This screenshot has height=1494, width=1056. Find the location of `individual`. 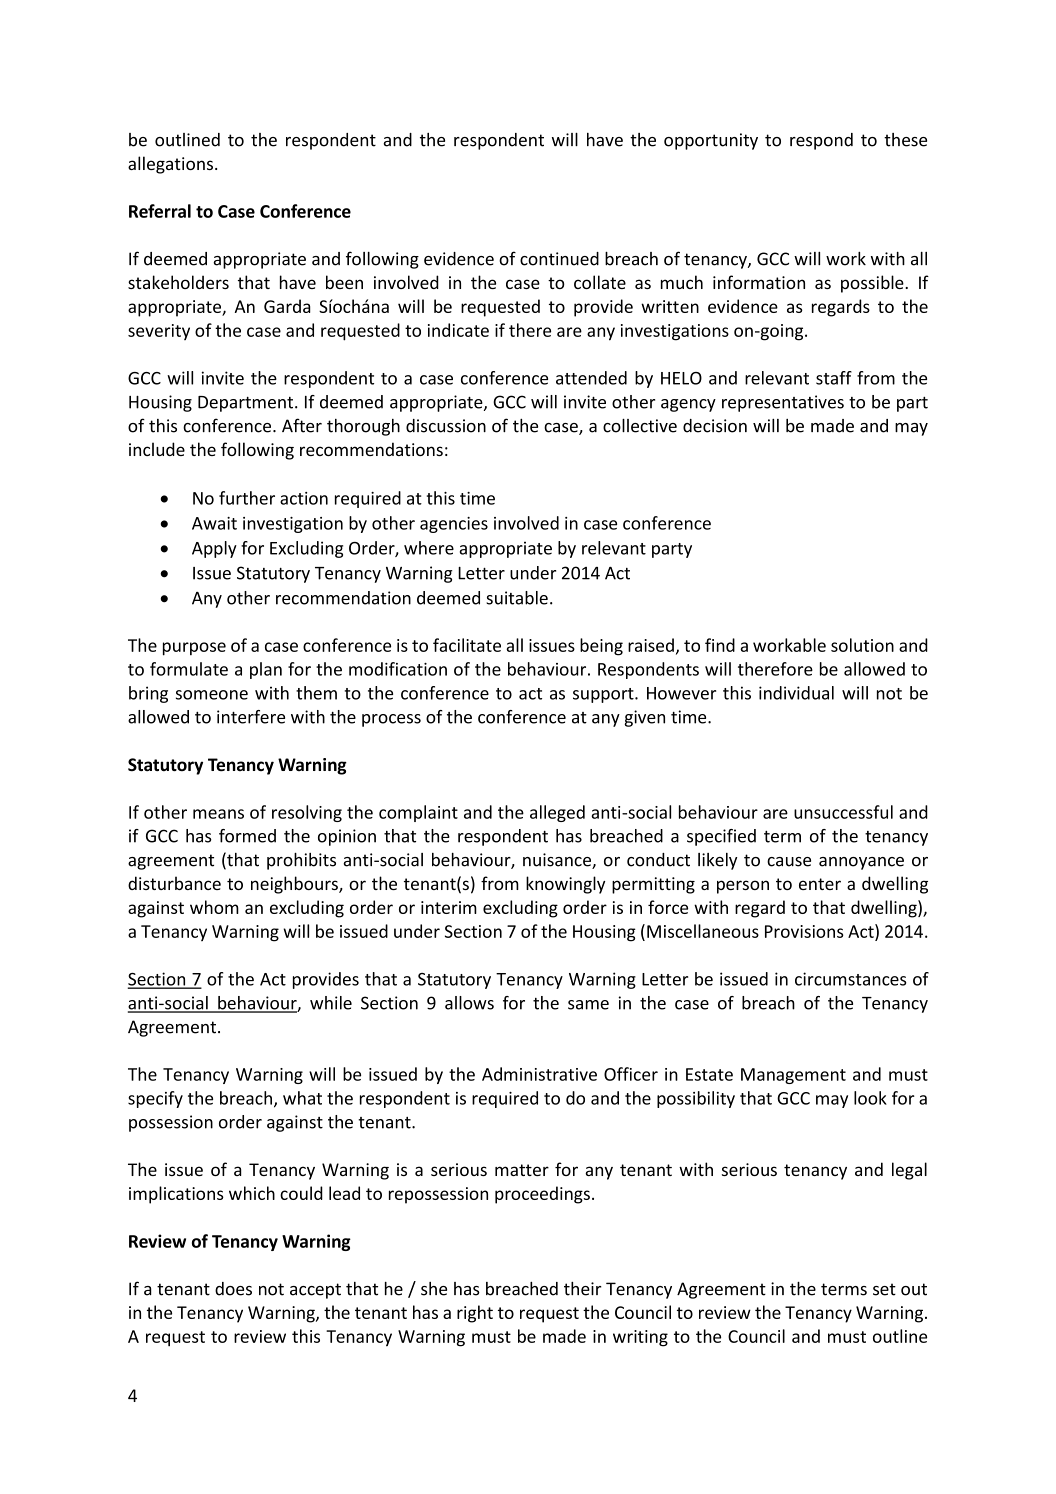

individual is located at coordinates (796, 693).
